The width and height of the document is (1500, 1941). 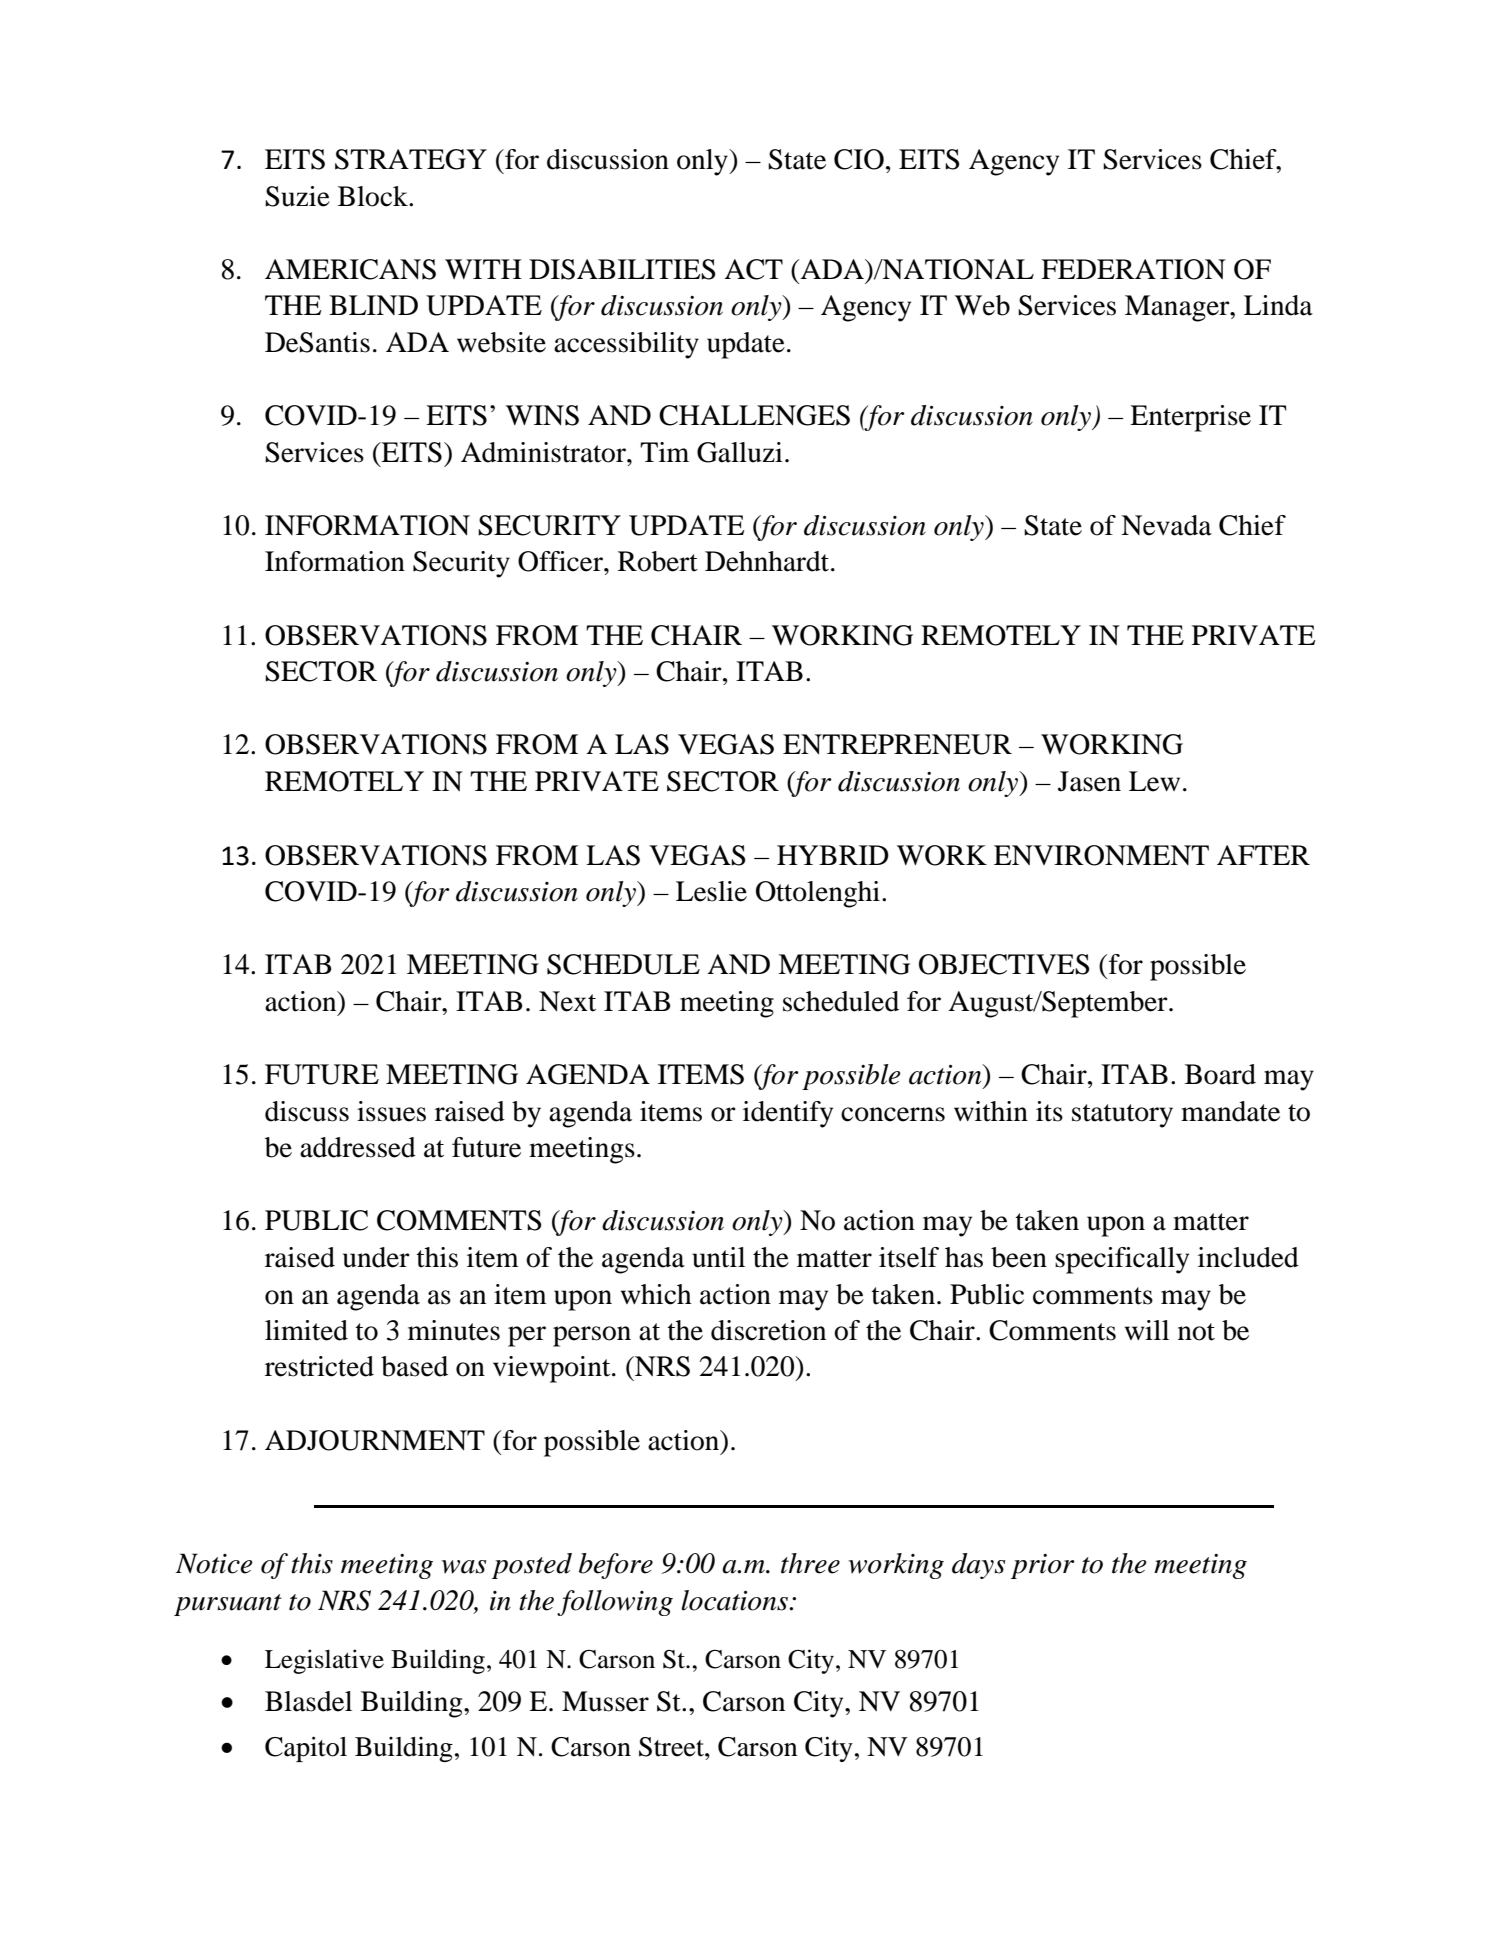 What do you see at coordinates (859, 159) in the document?
I see `CIO` at bounding box center [859, 159].
